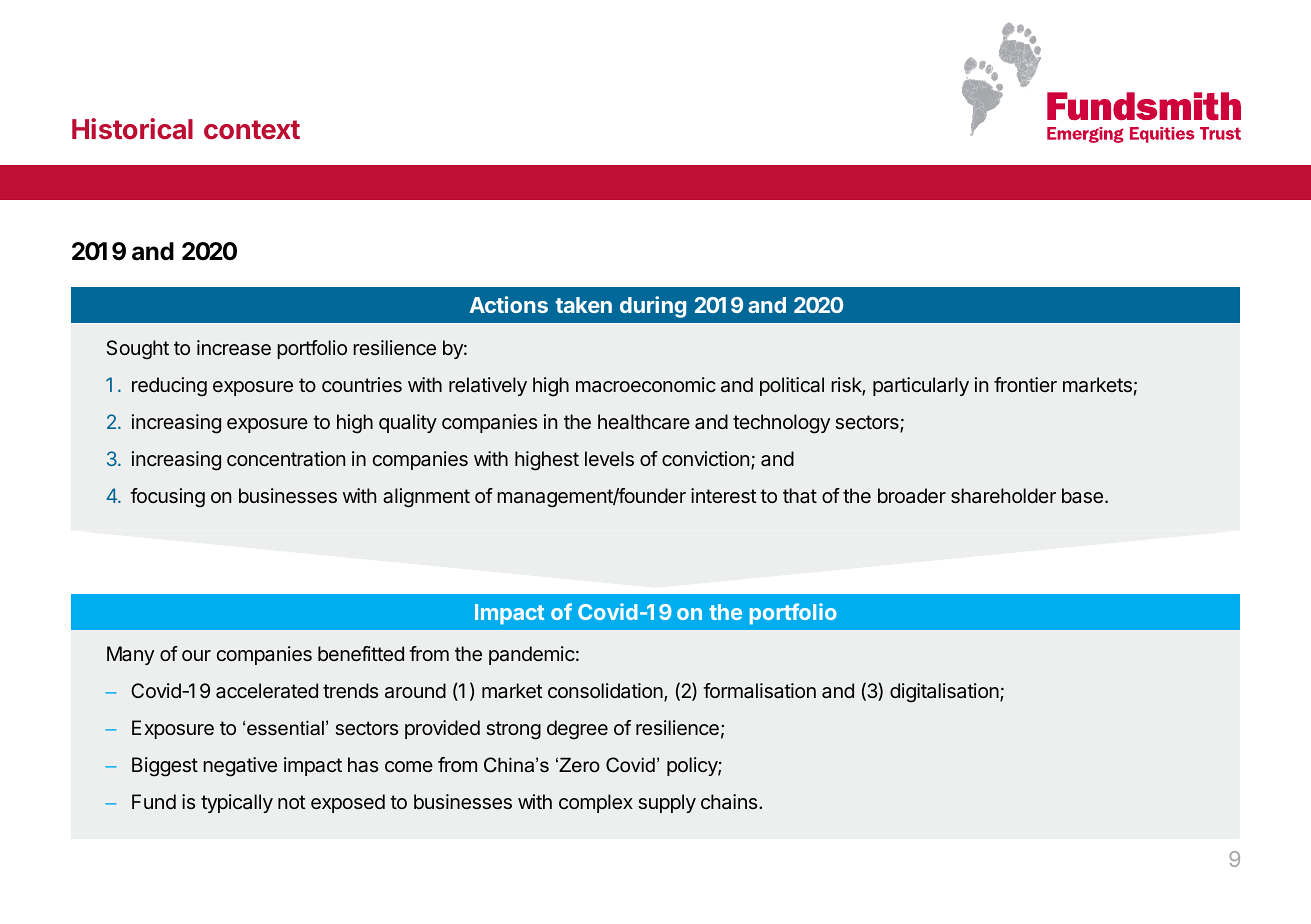 This document has width=1311, height=924. What do you see at coordinates (653, 307) in the document?
I see `during` at bounding box center [653, 307].
